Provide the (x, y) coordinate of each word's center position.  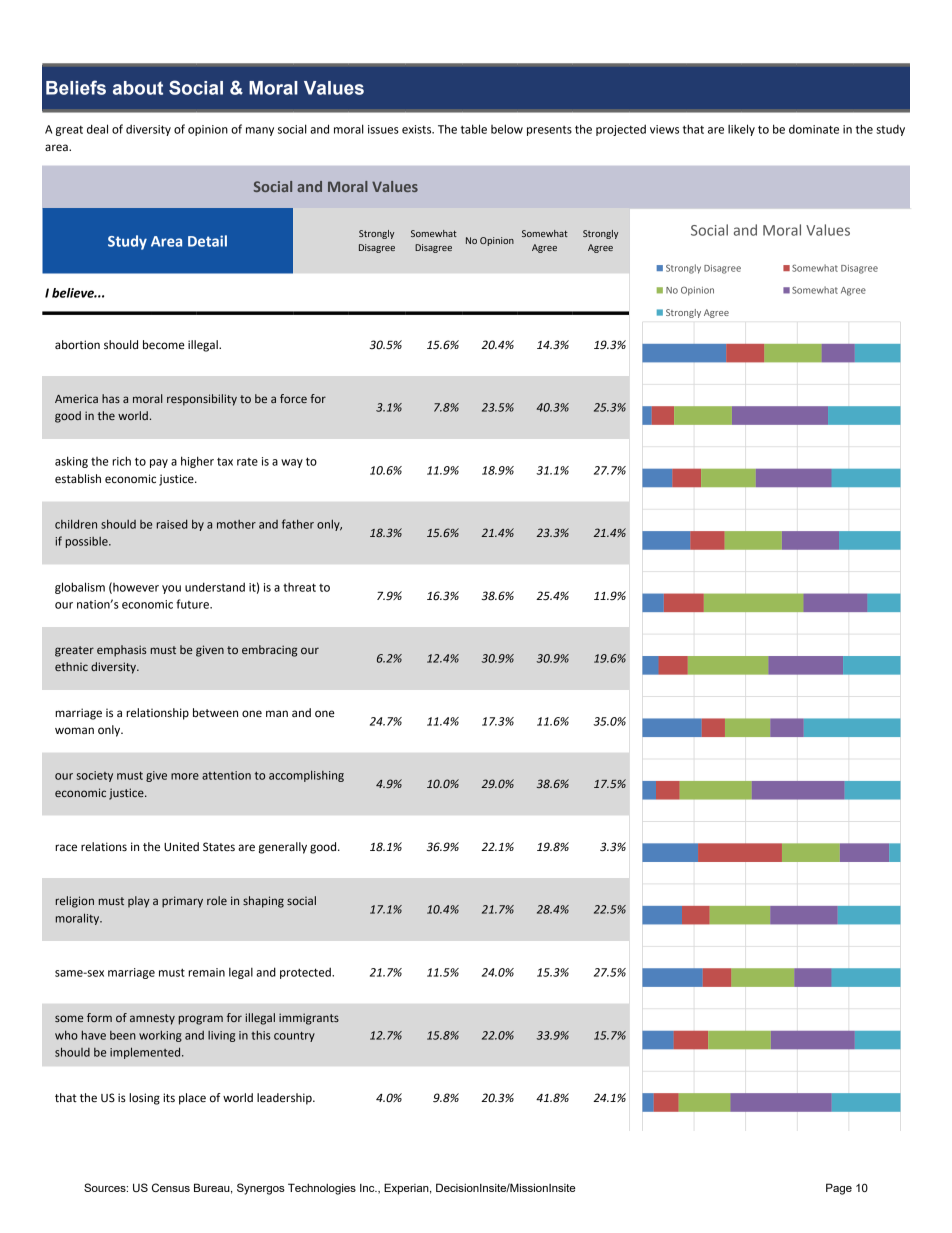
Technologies (322, 1189)
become (164, 345)
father (298, 524)
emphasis (122, 651)
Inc (368, 1187)
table (474, 129)
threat (299, 587)
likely (741, 130)
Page (839, 1189)
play (139, 902)
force (293, 398)
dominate (814, 129)
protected (306, 973)
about (138, 88)
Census (171, 1187)
